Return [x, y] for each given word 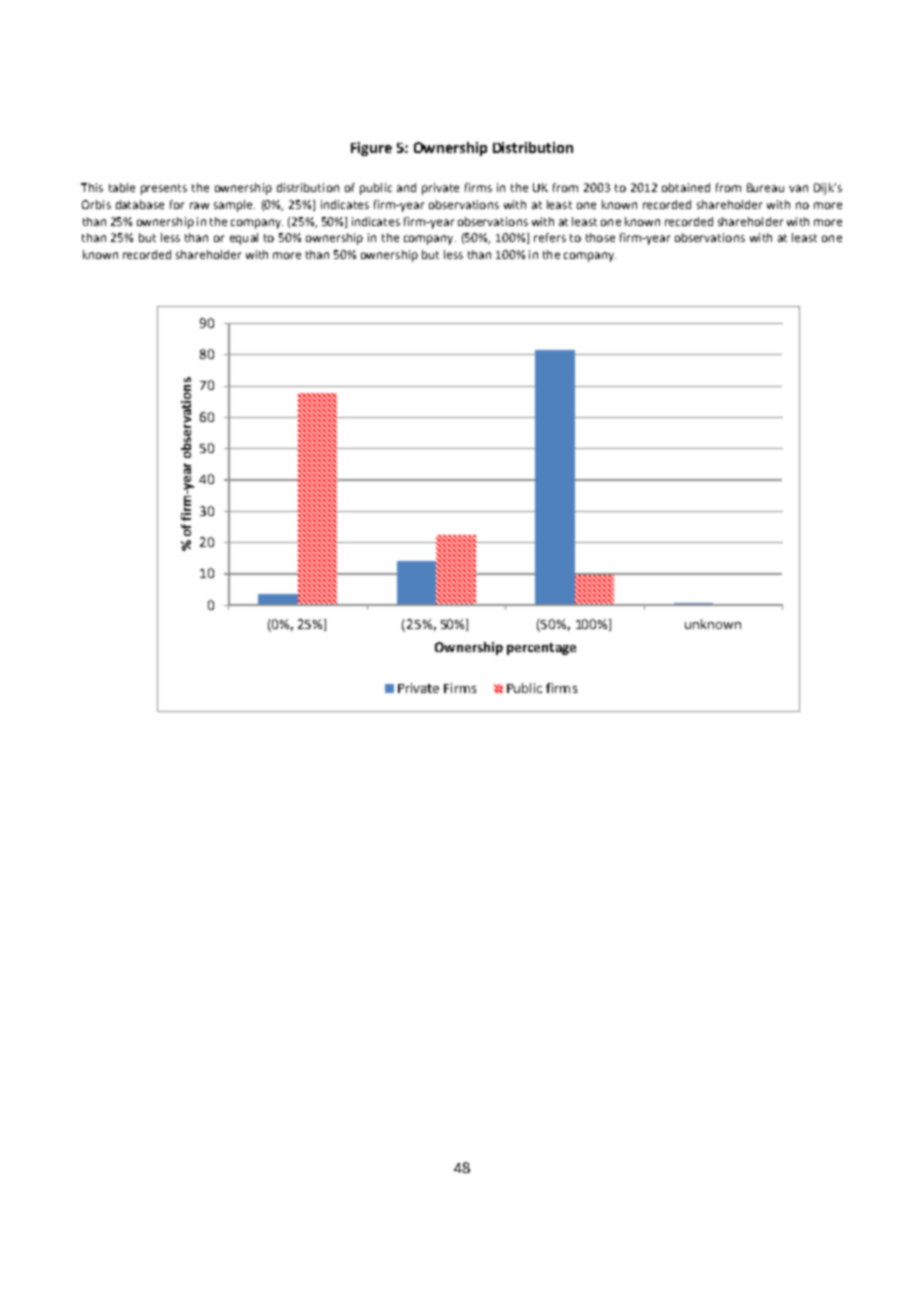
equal [244, 239]
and [406, 187]
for [177, 204]
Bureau [765, 187]
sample [234, 206]
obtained [686, 187]
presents [164, 189]
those [600, 237]
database [140, 204]
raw [199, 205]
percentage [541, 649]
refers [550, 237]
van [798, 188]
